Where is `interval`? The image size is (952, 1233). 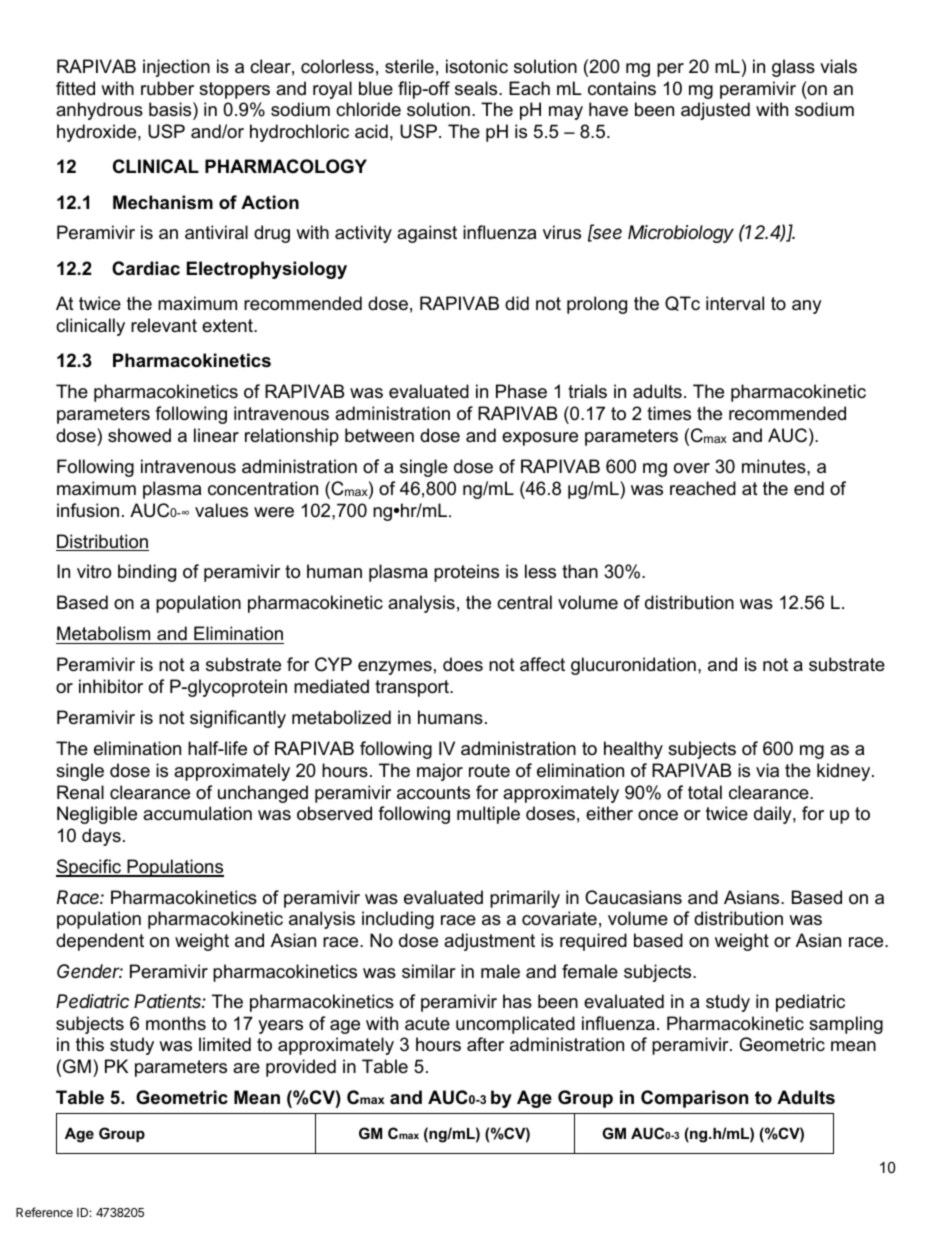 interval is located at coordinates (735, 303).
